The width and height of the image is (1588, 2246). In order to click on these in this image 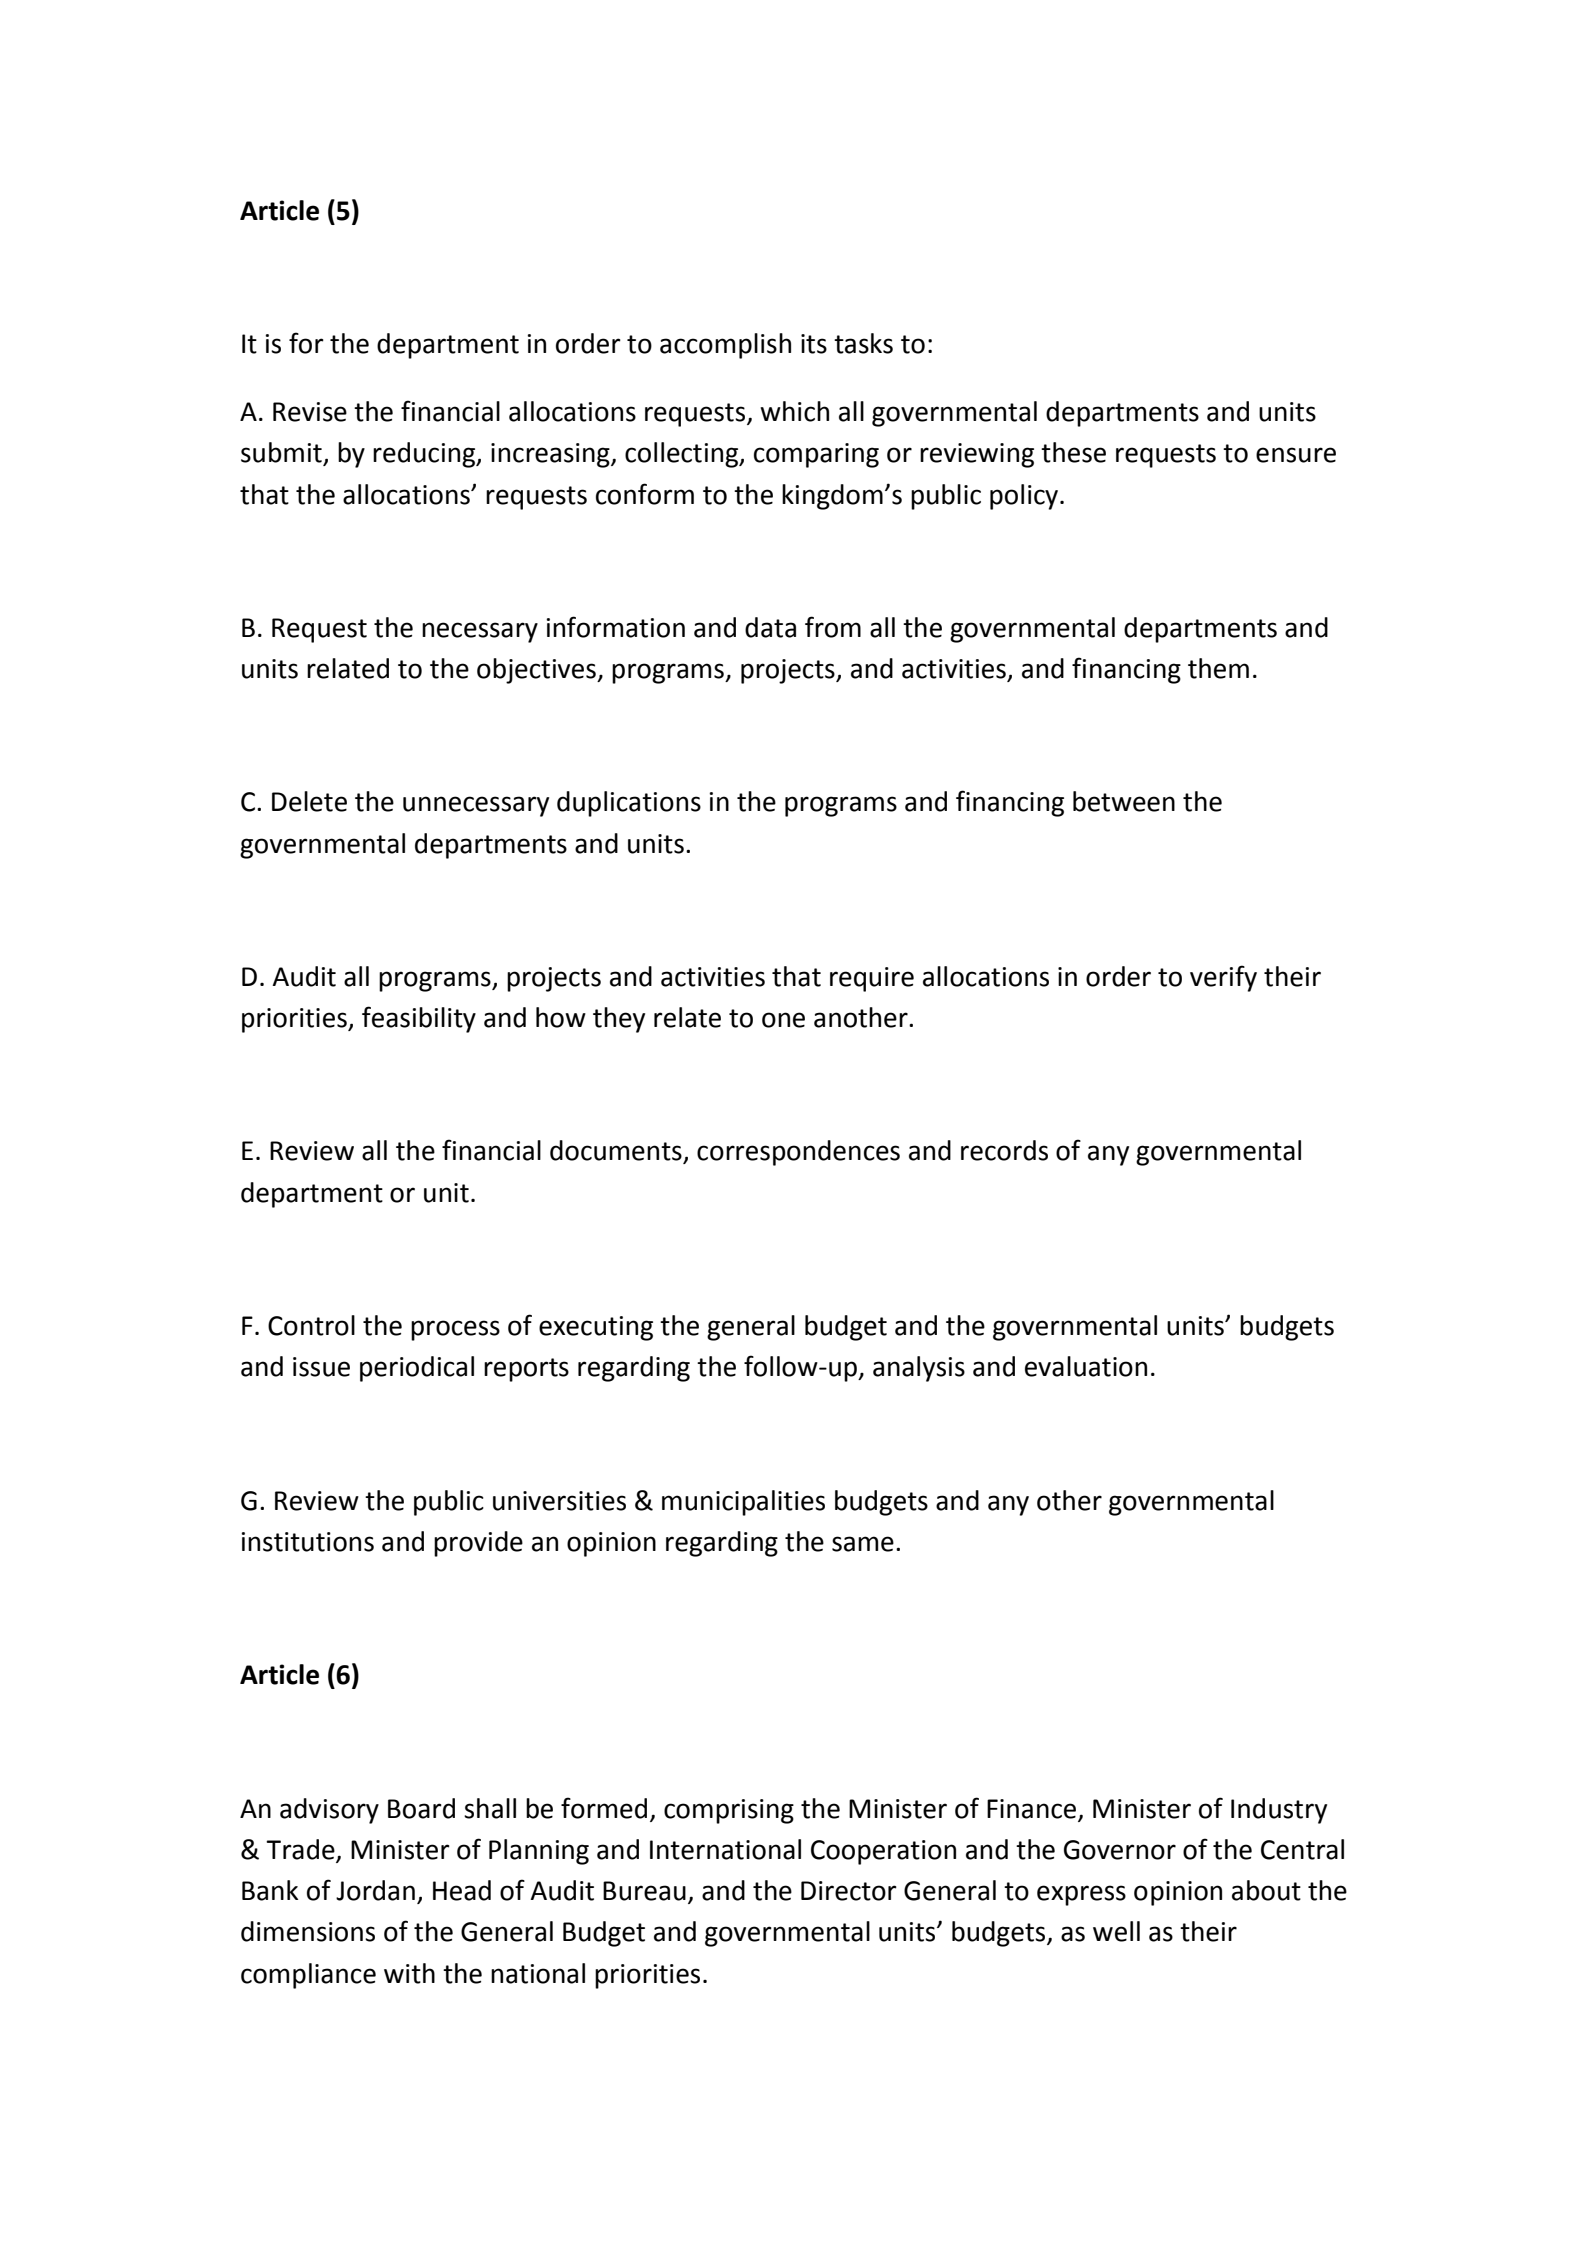, I will do `click(1073, 452)`.
